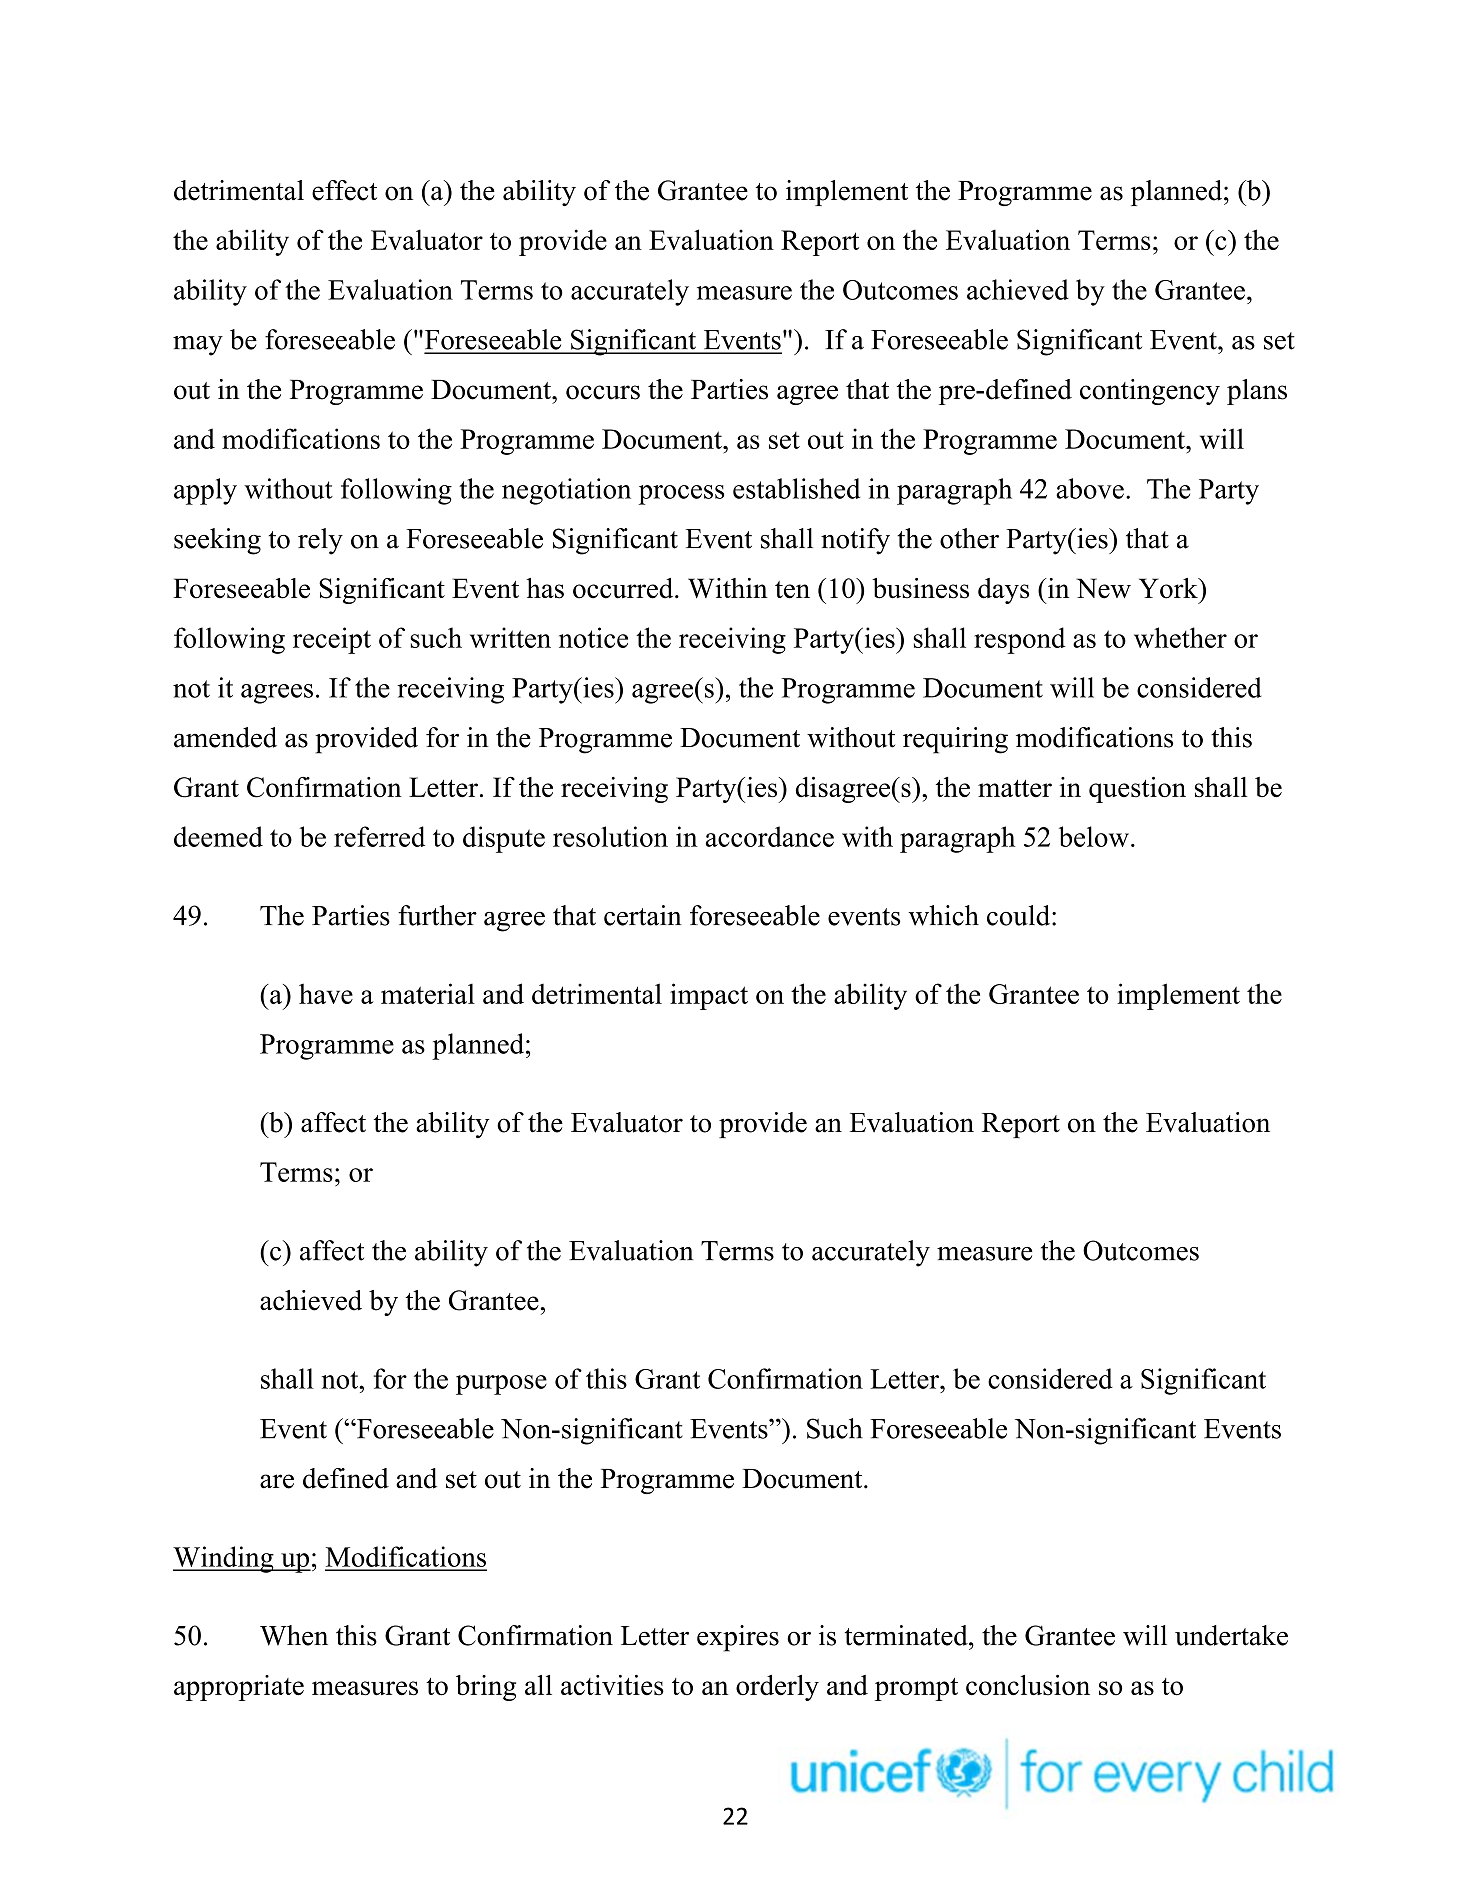 The image size is (1471, 1903). I want to click on occurs, so click(603, 392).
